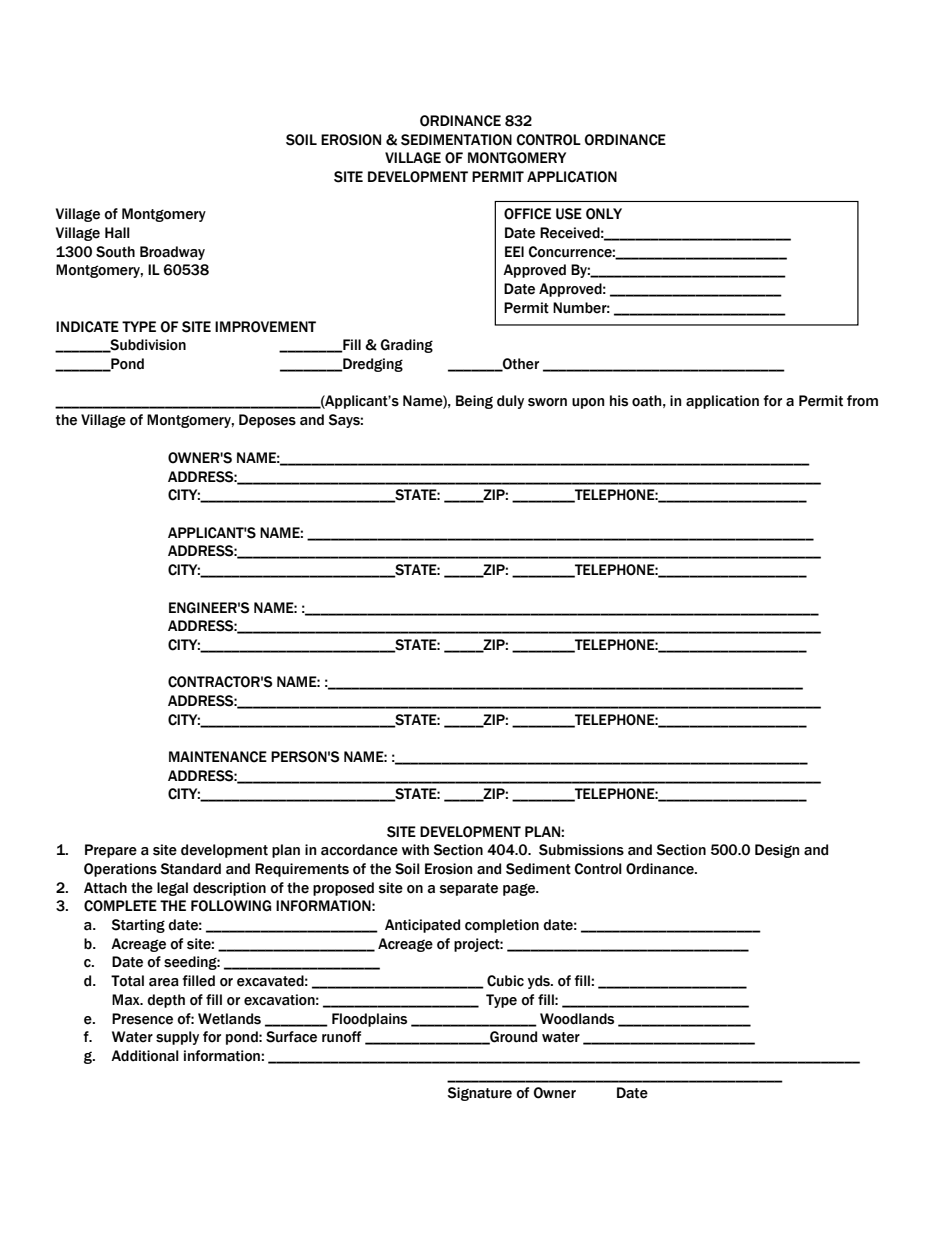 The image size is (952, 1233). Describe the element at coordinates (577, 1019) in the page. I see `Woodlands` at that location.
